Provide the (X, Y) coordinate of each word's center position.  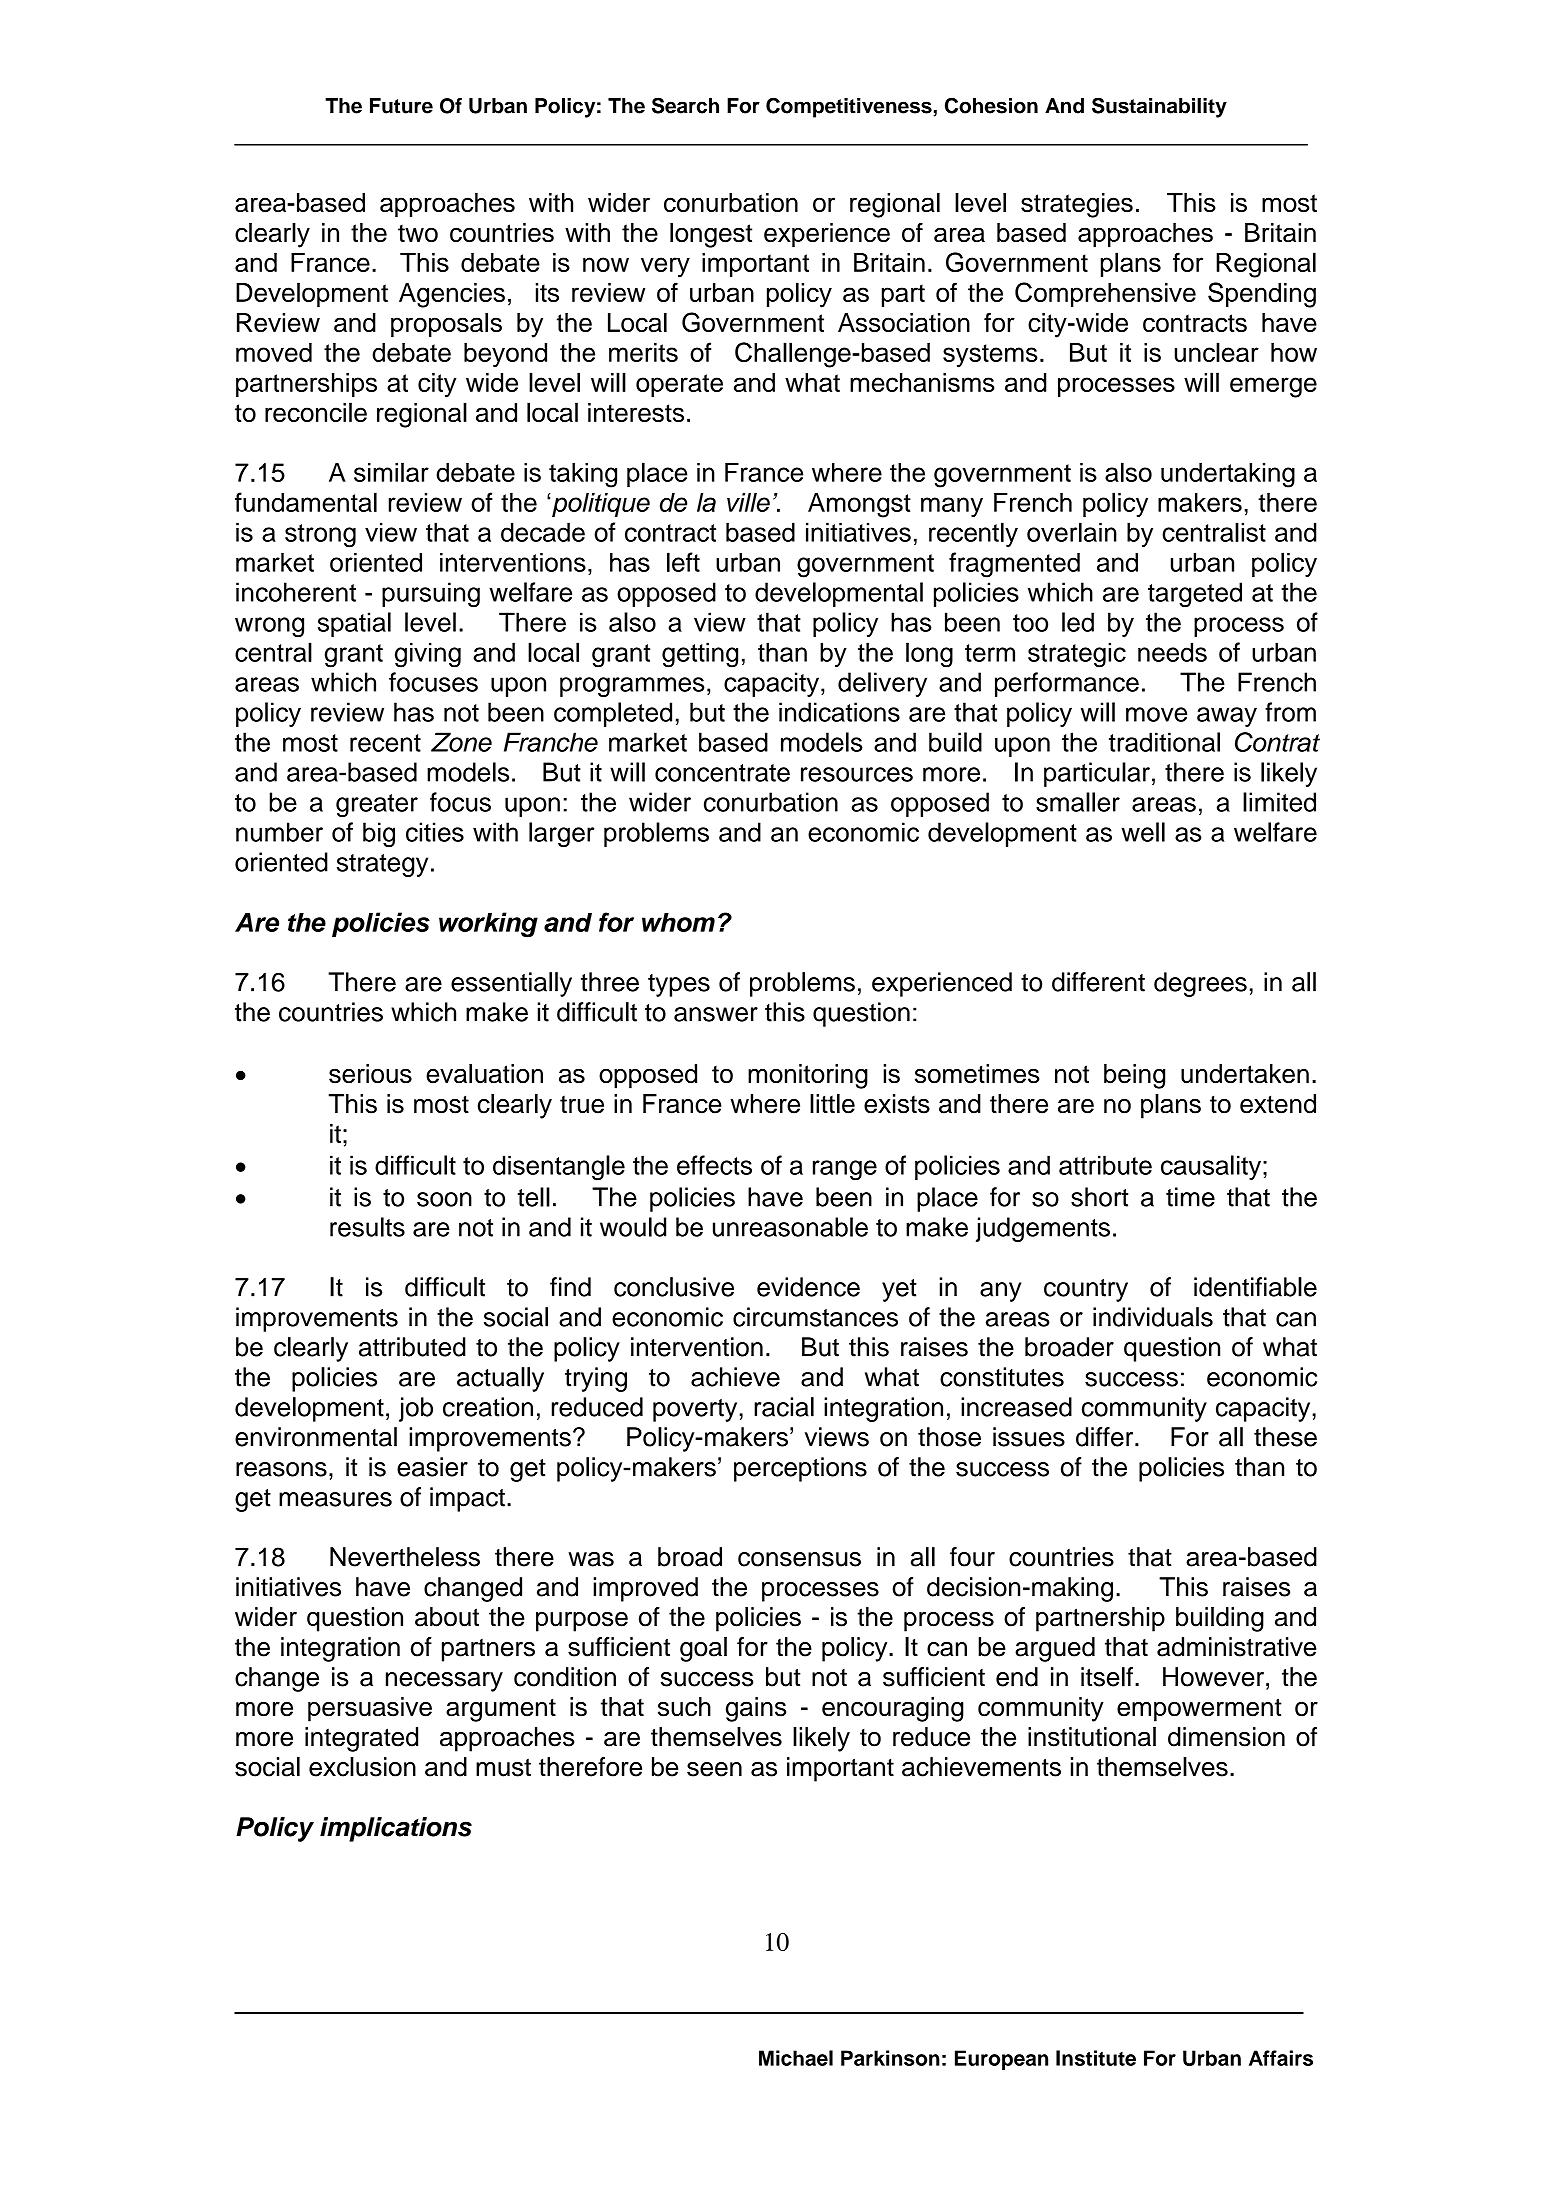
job (416, 1409)
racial (784, 1407)
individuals (1153, 1317)
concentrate (722, 773)
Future (401, 106)
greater (377, 805)
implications (396, 1829)
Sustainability (1159, 107)
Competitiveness (850, 107)
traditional (1164, 742)
